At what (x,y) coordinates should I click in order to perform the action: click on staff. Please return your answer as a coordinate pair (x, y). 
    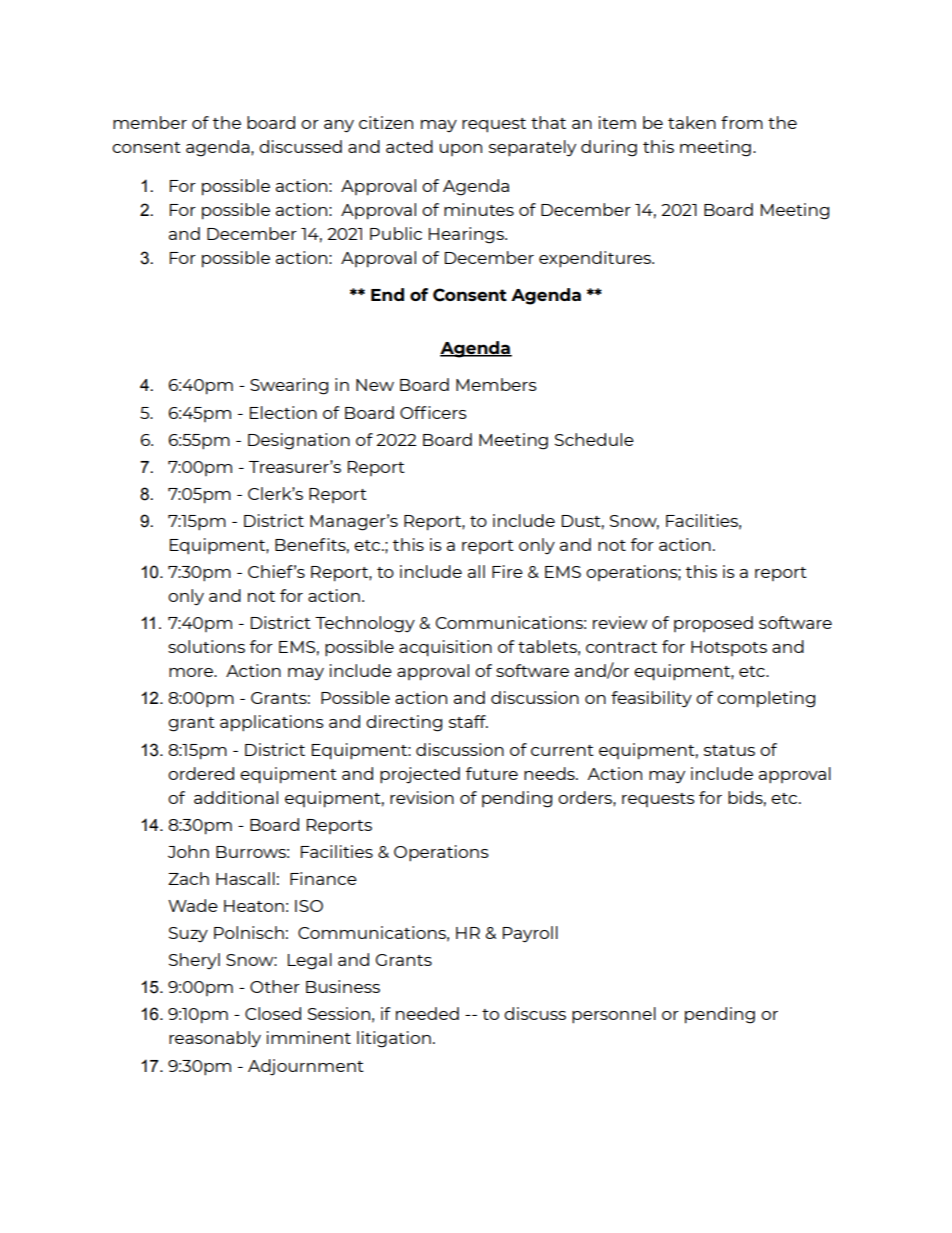
    Looking at the image, I should click on (468, 721).
